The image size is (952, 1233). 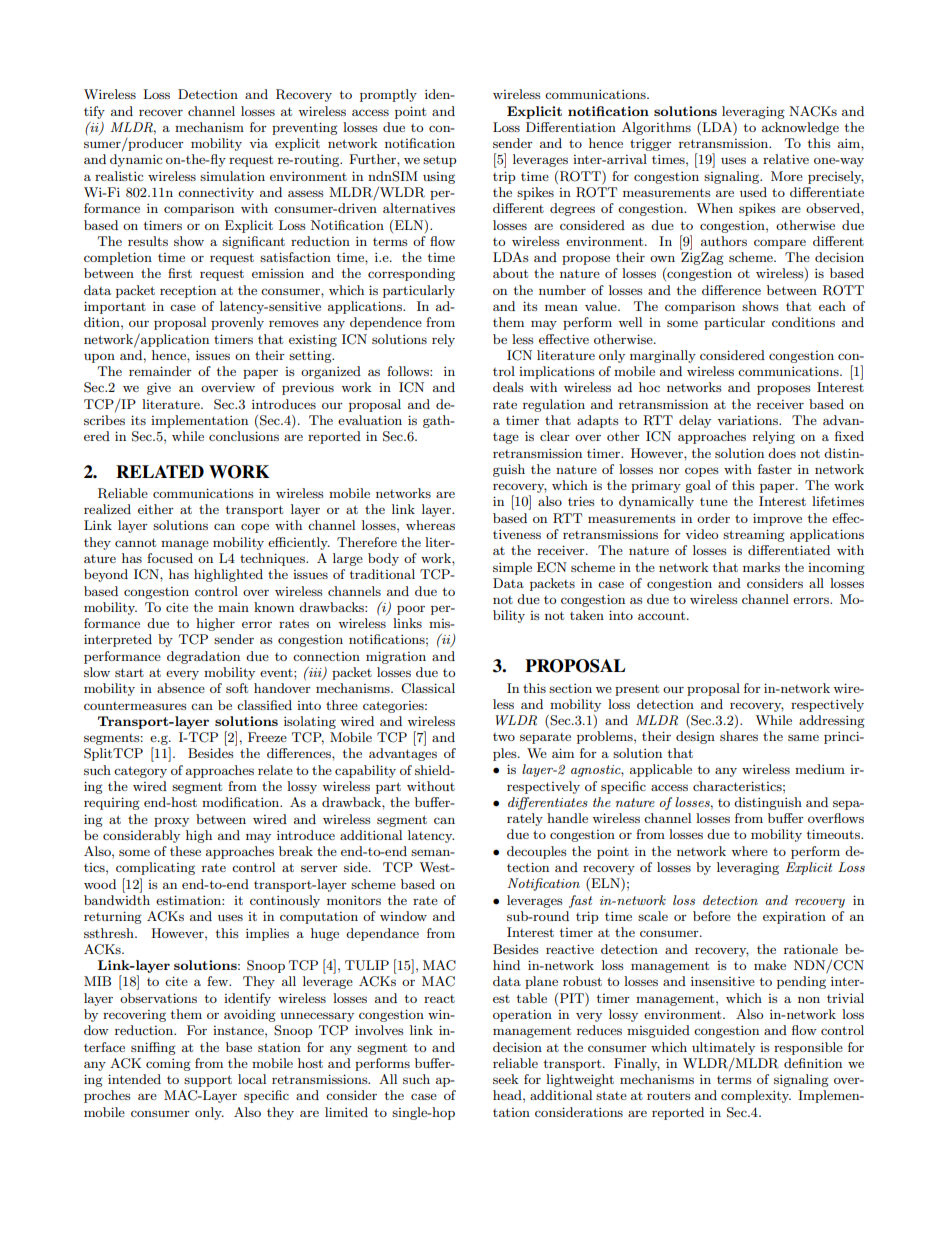 What do you see at coordinates (203, 657) in the screenshot?
I see `degradation` at bounding box center [203, 657].
